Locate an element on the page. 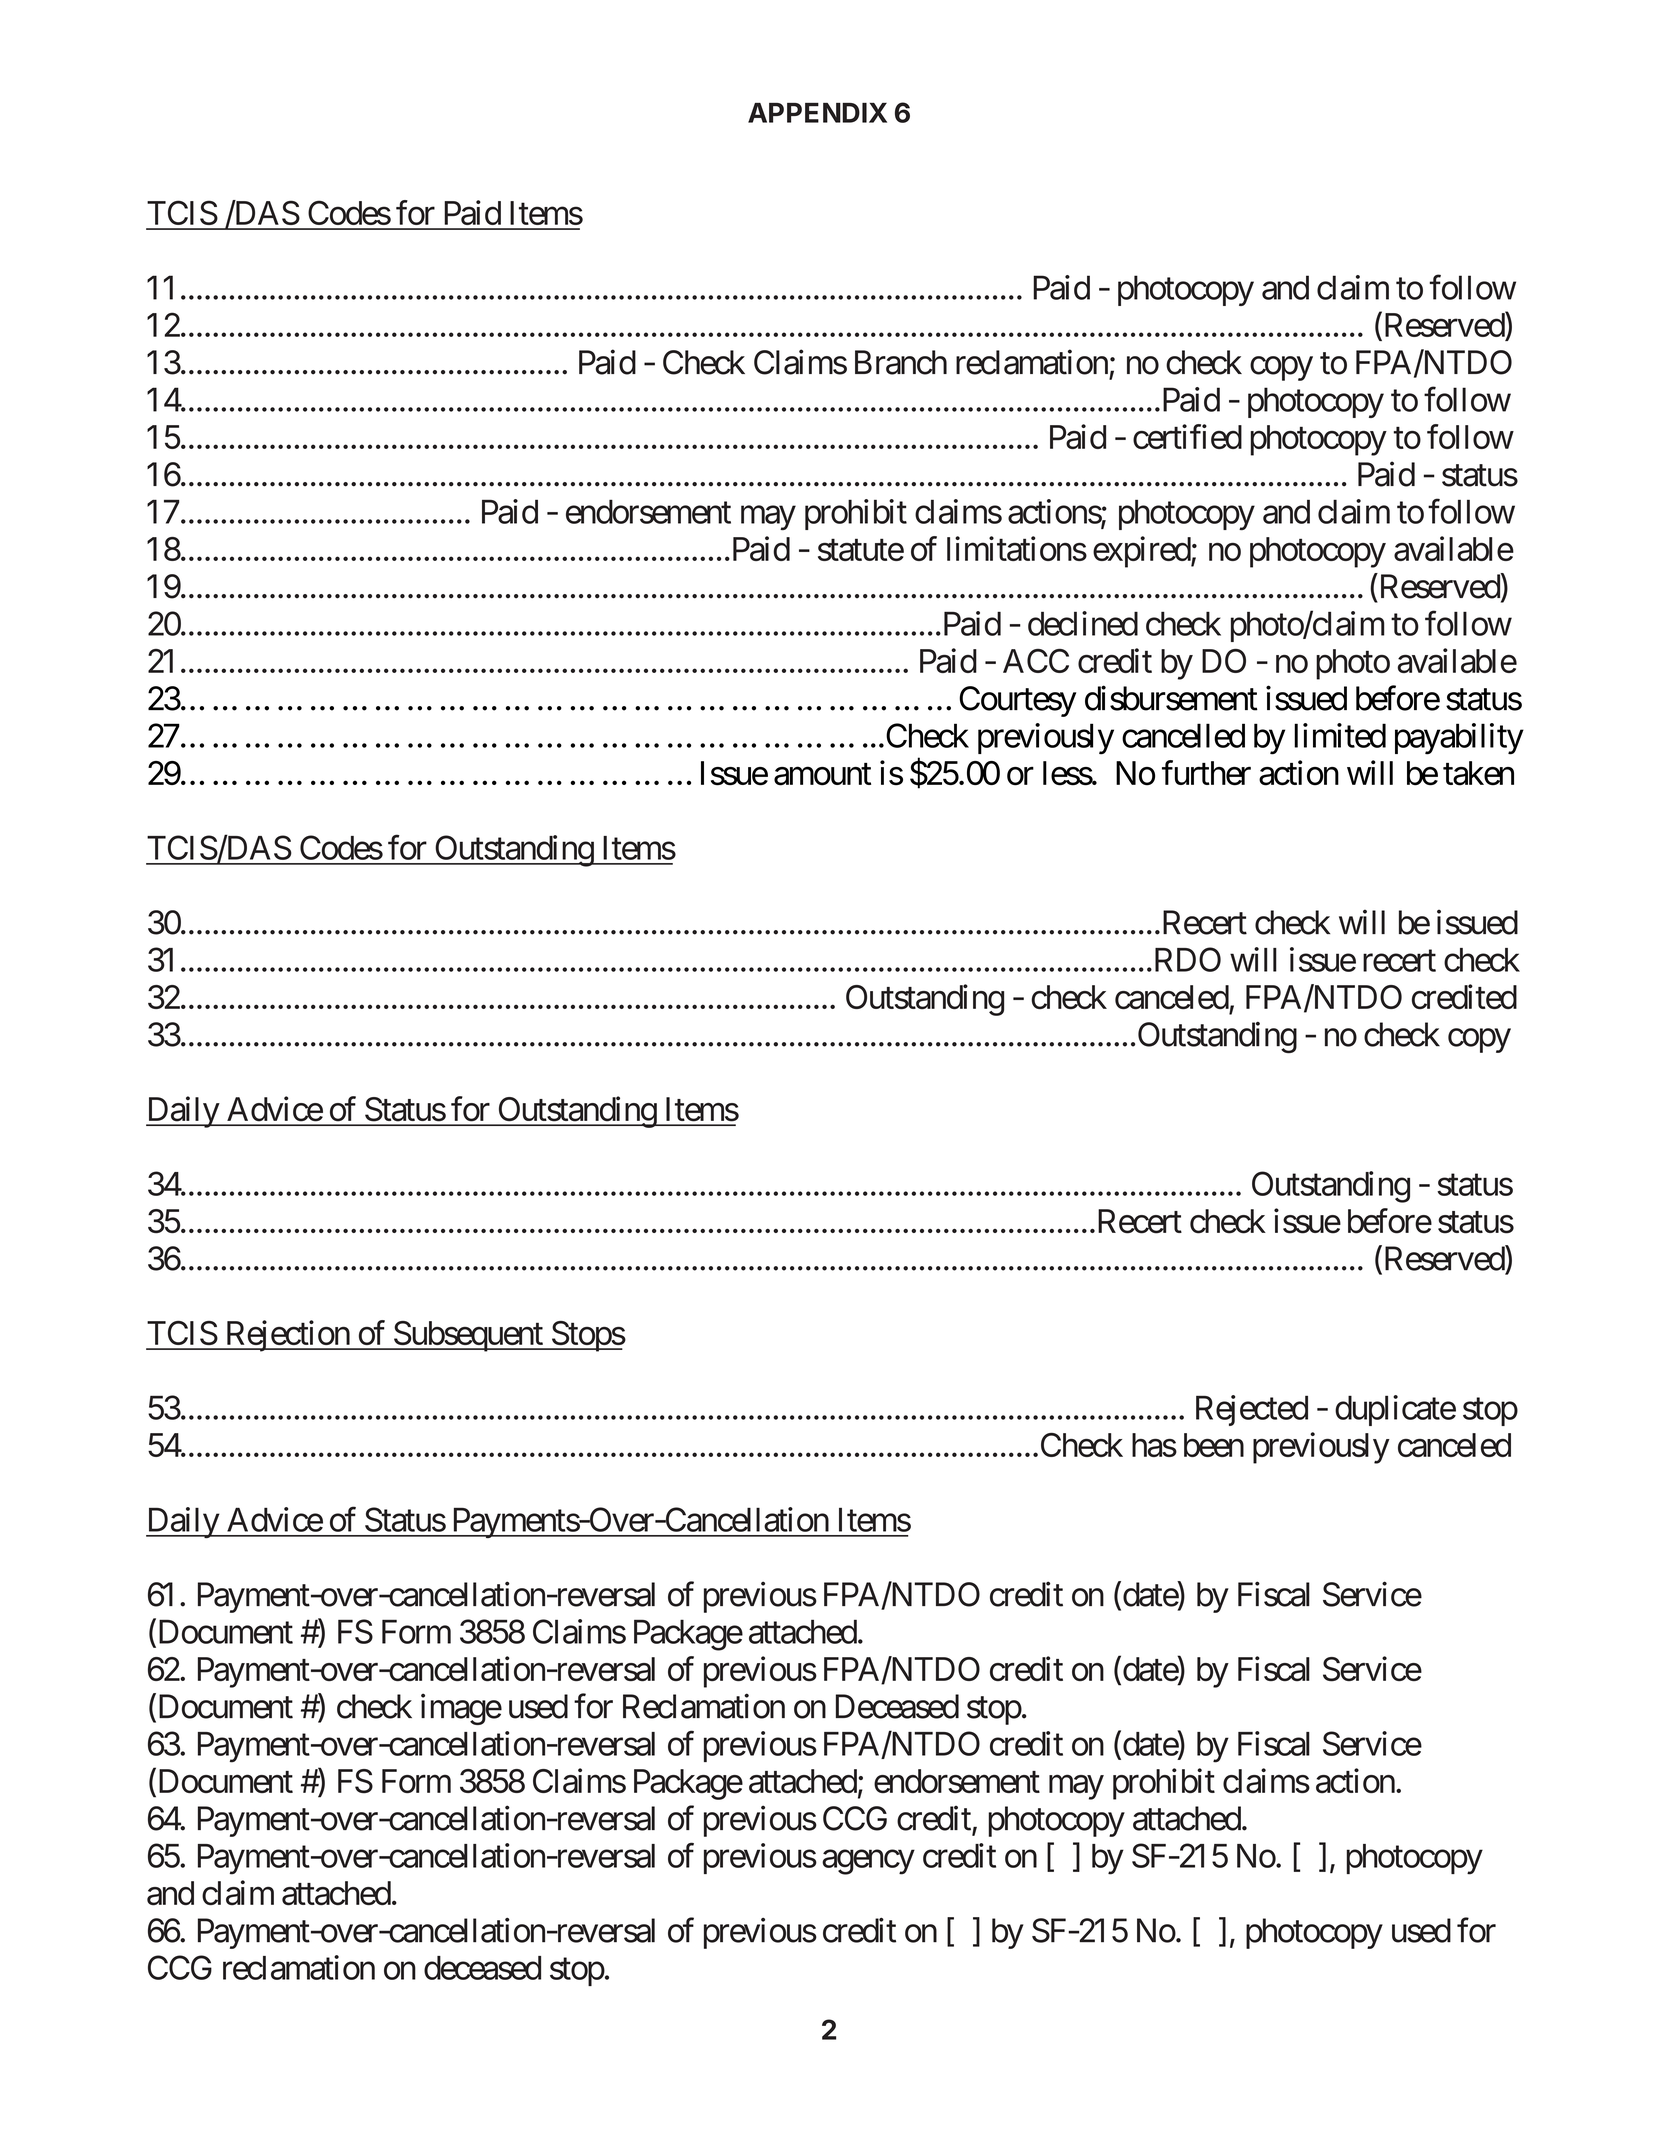  been is located at coordinates (1214, 1445).
